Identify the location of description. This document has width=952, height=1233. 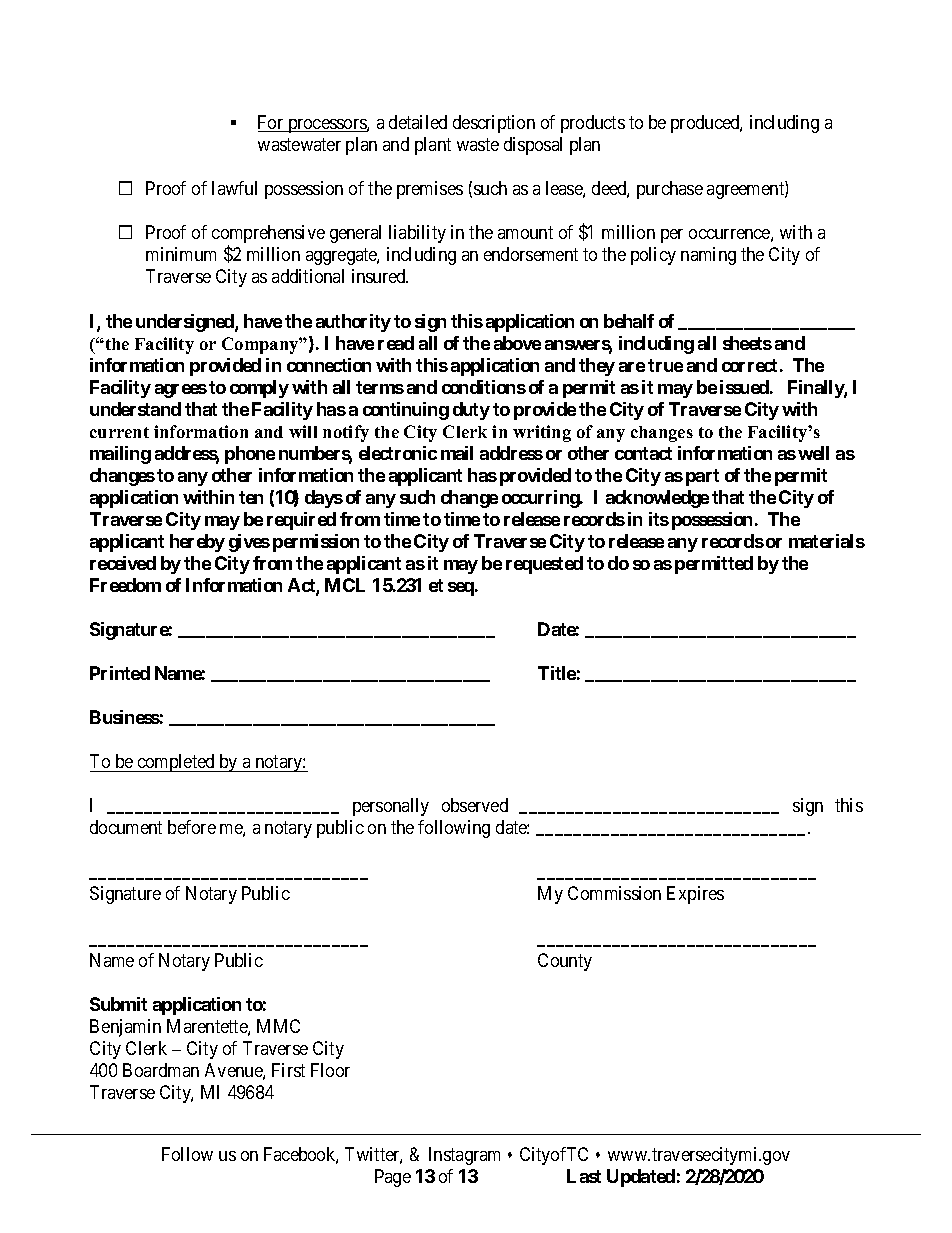
(494, 124).
